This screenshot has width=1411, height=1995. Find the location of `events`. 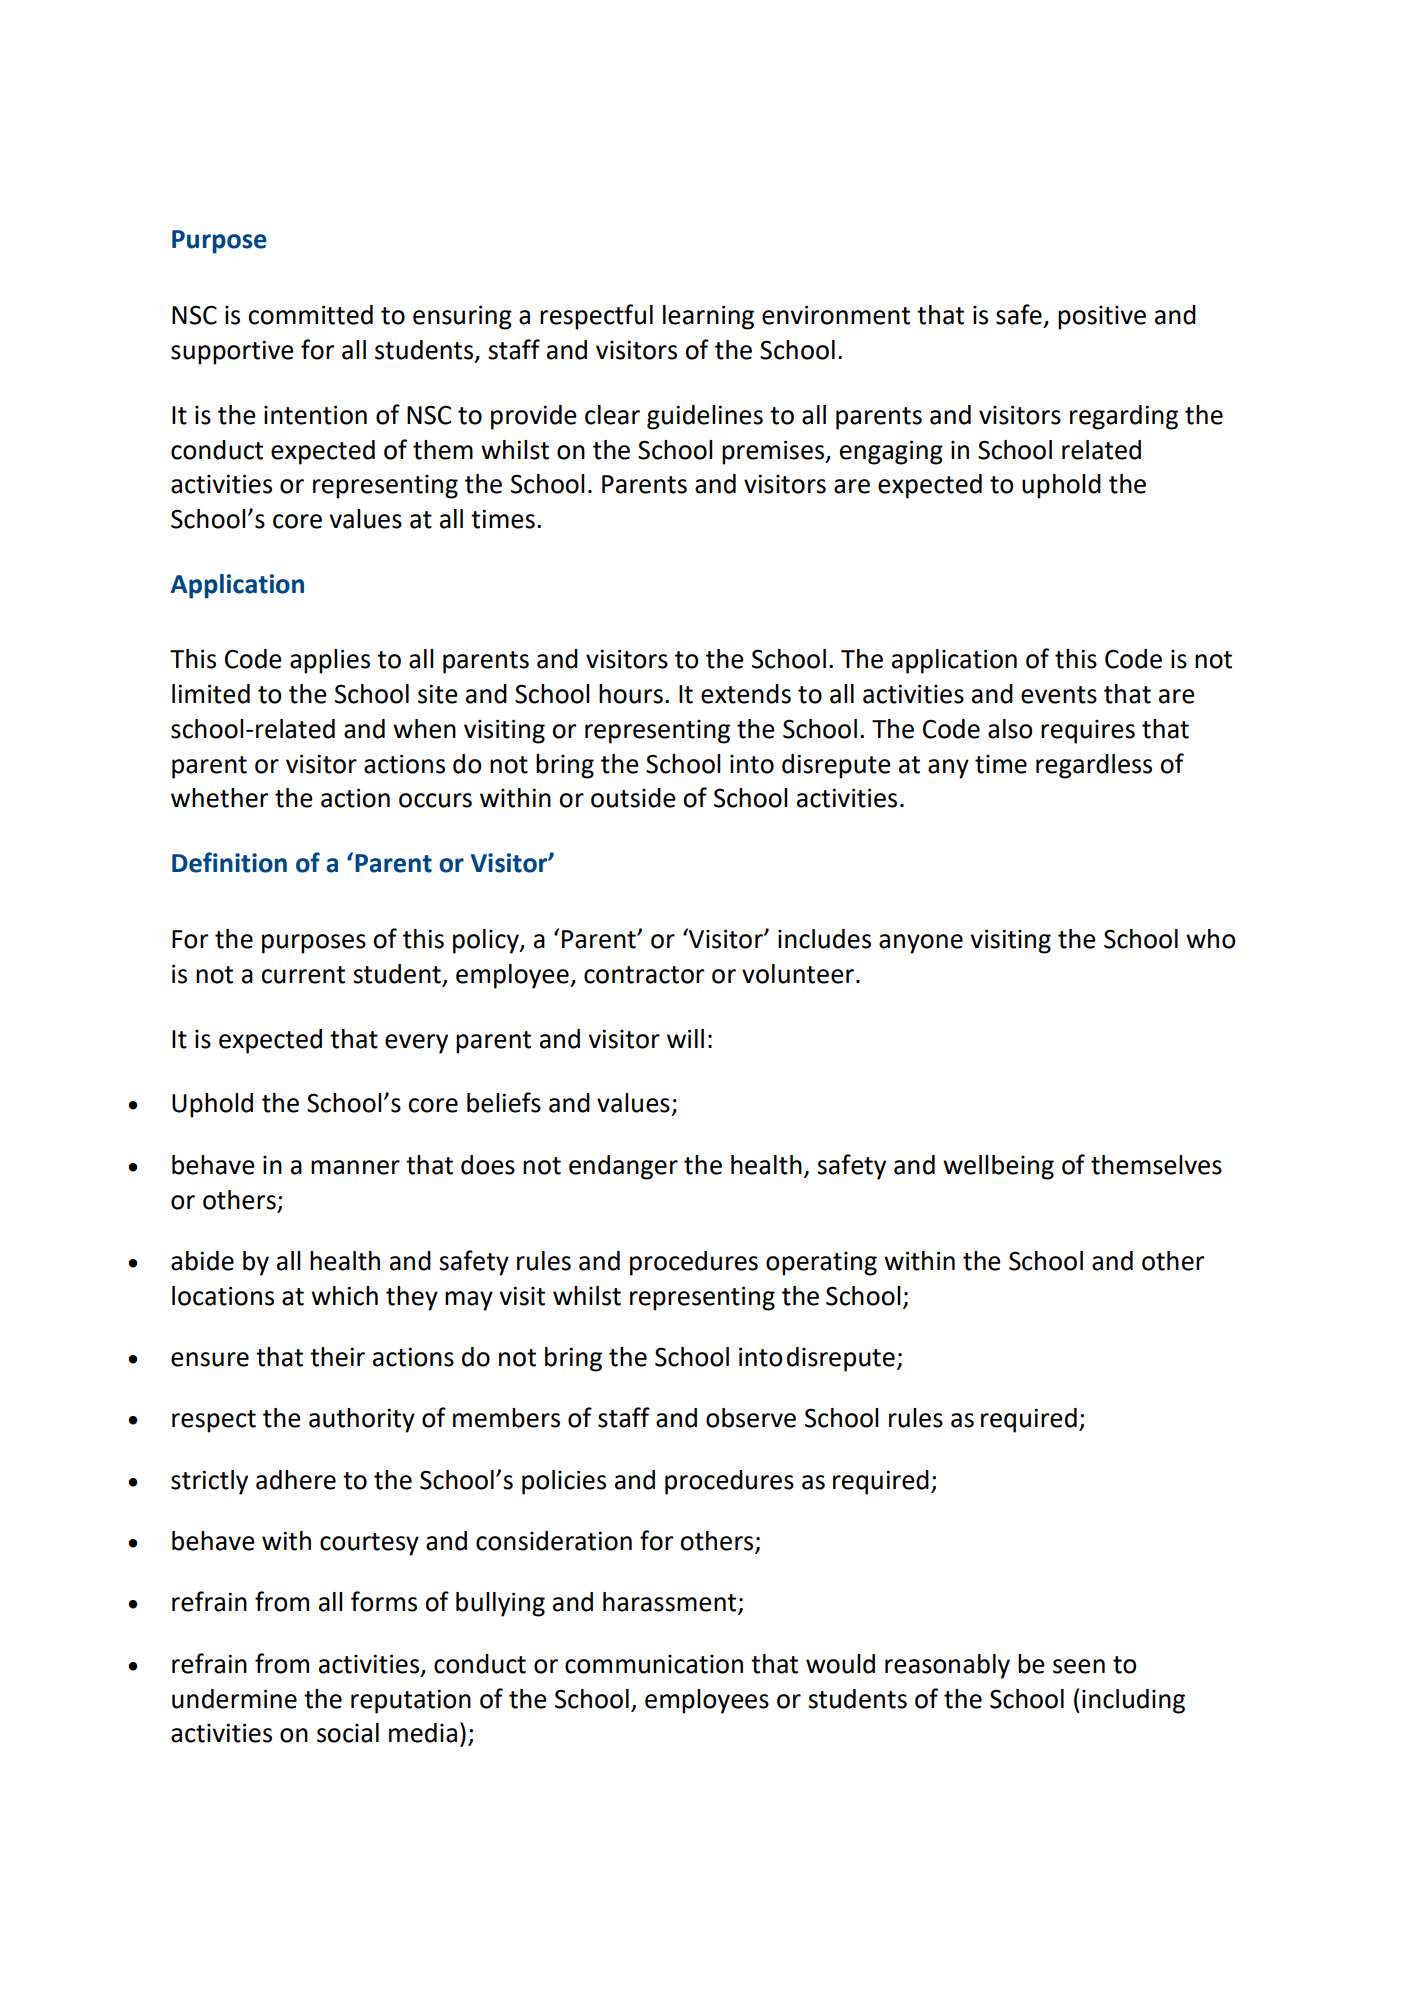

events is located at coordinates (1059, 695).
